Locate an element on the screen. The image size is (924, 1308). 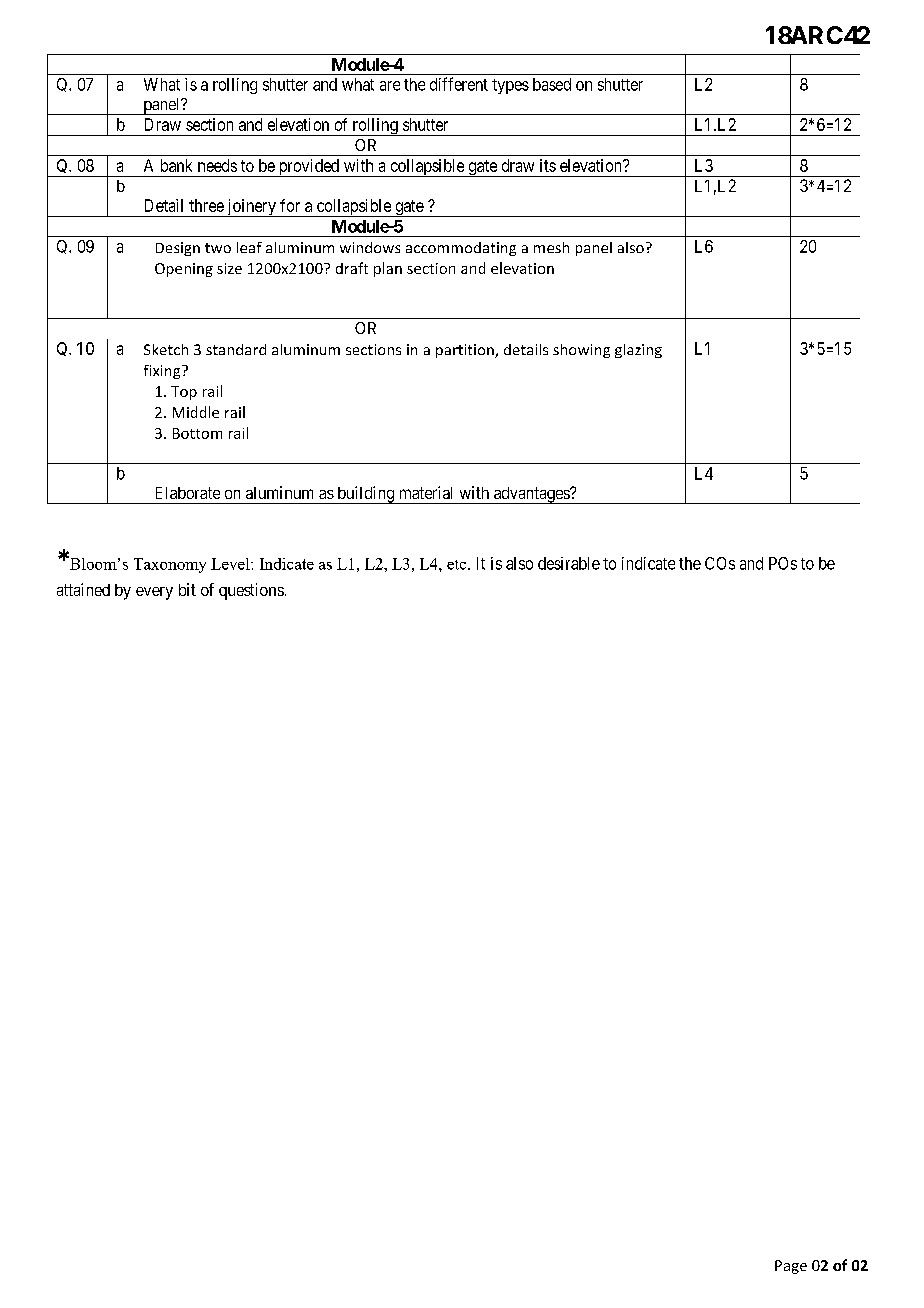
Page is located at coordinates (791, 1267).
